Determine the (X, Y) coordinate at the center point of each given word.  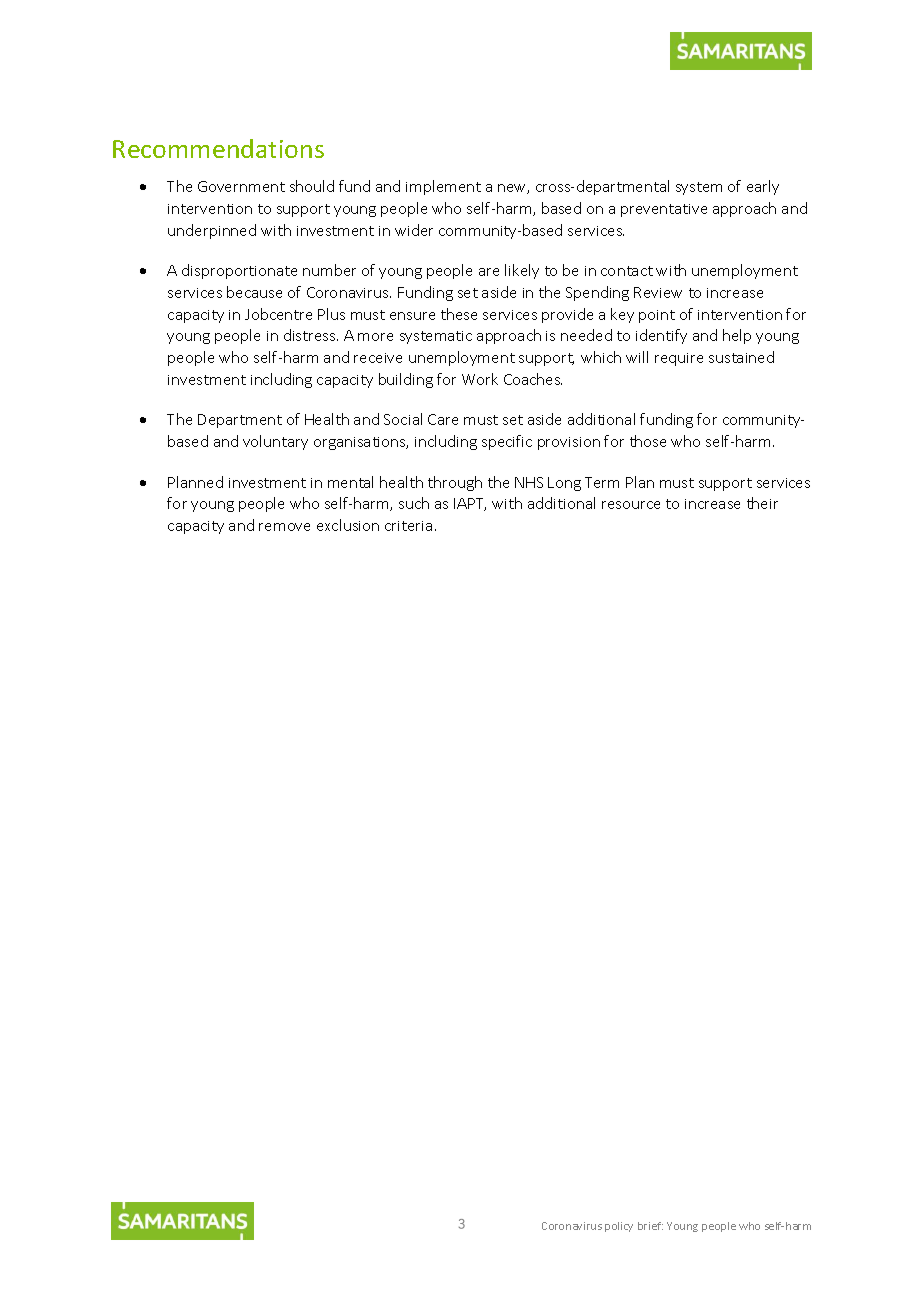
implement (443, 187)
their (762, 503)
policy (619, 1227)
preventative (664, 210)
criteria (408, 526)
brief (650, 1226)
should (312, 186)
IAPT (470, 504)
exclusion (348, 525)
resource (631, 505)
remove (284, 527)
